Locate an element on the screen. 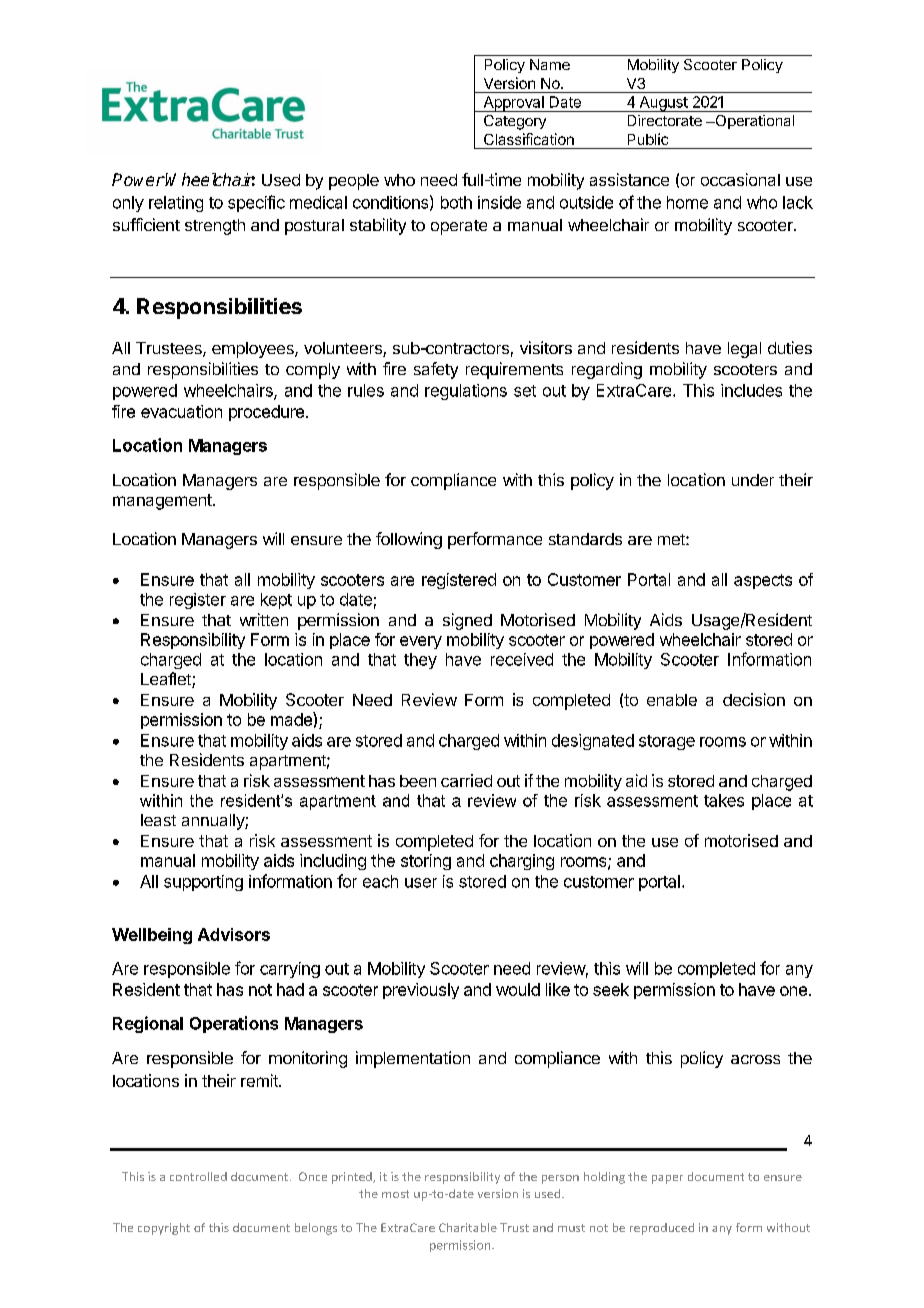  relating is located at coordinates (176, 204).
